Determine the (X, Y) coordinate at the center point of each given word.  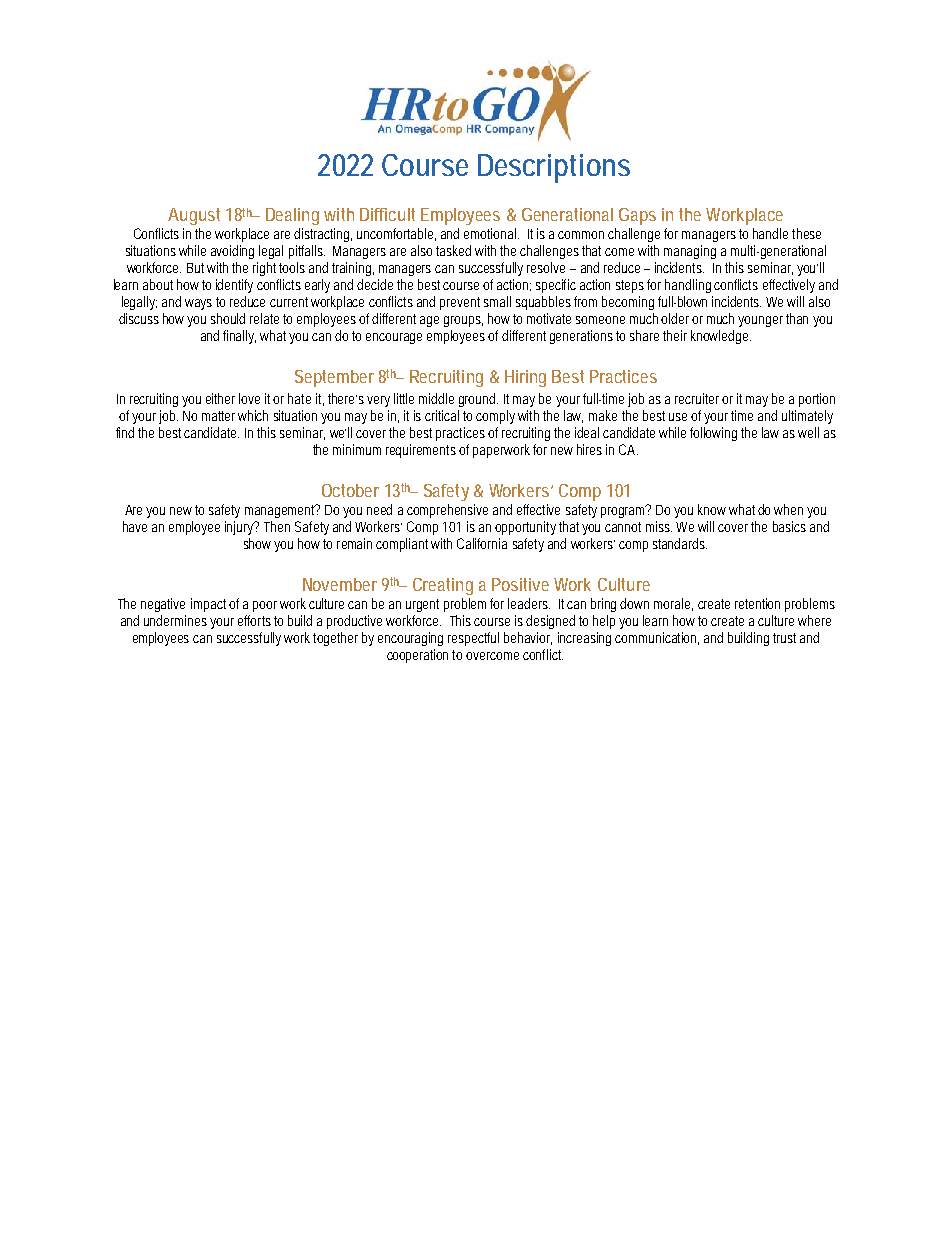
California (482, 543)
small (497, 301)
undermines (175, 620)
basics (789, 526)
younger (762, 321)
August (194, 216)
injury (241, 528)
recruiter (697, 398)
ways (198, 304)
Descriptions (554, 168)
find (125, 432)
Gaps (637, 216)
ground (478, 400)
